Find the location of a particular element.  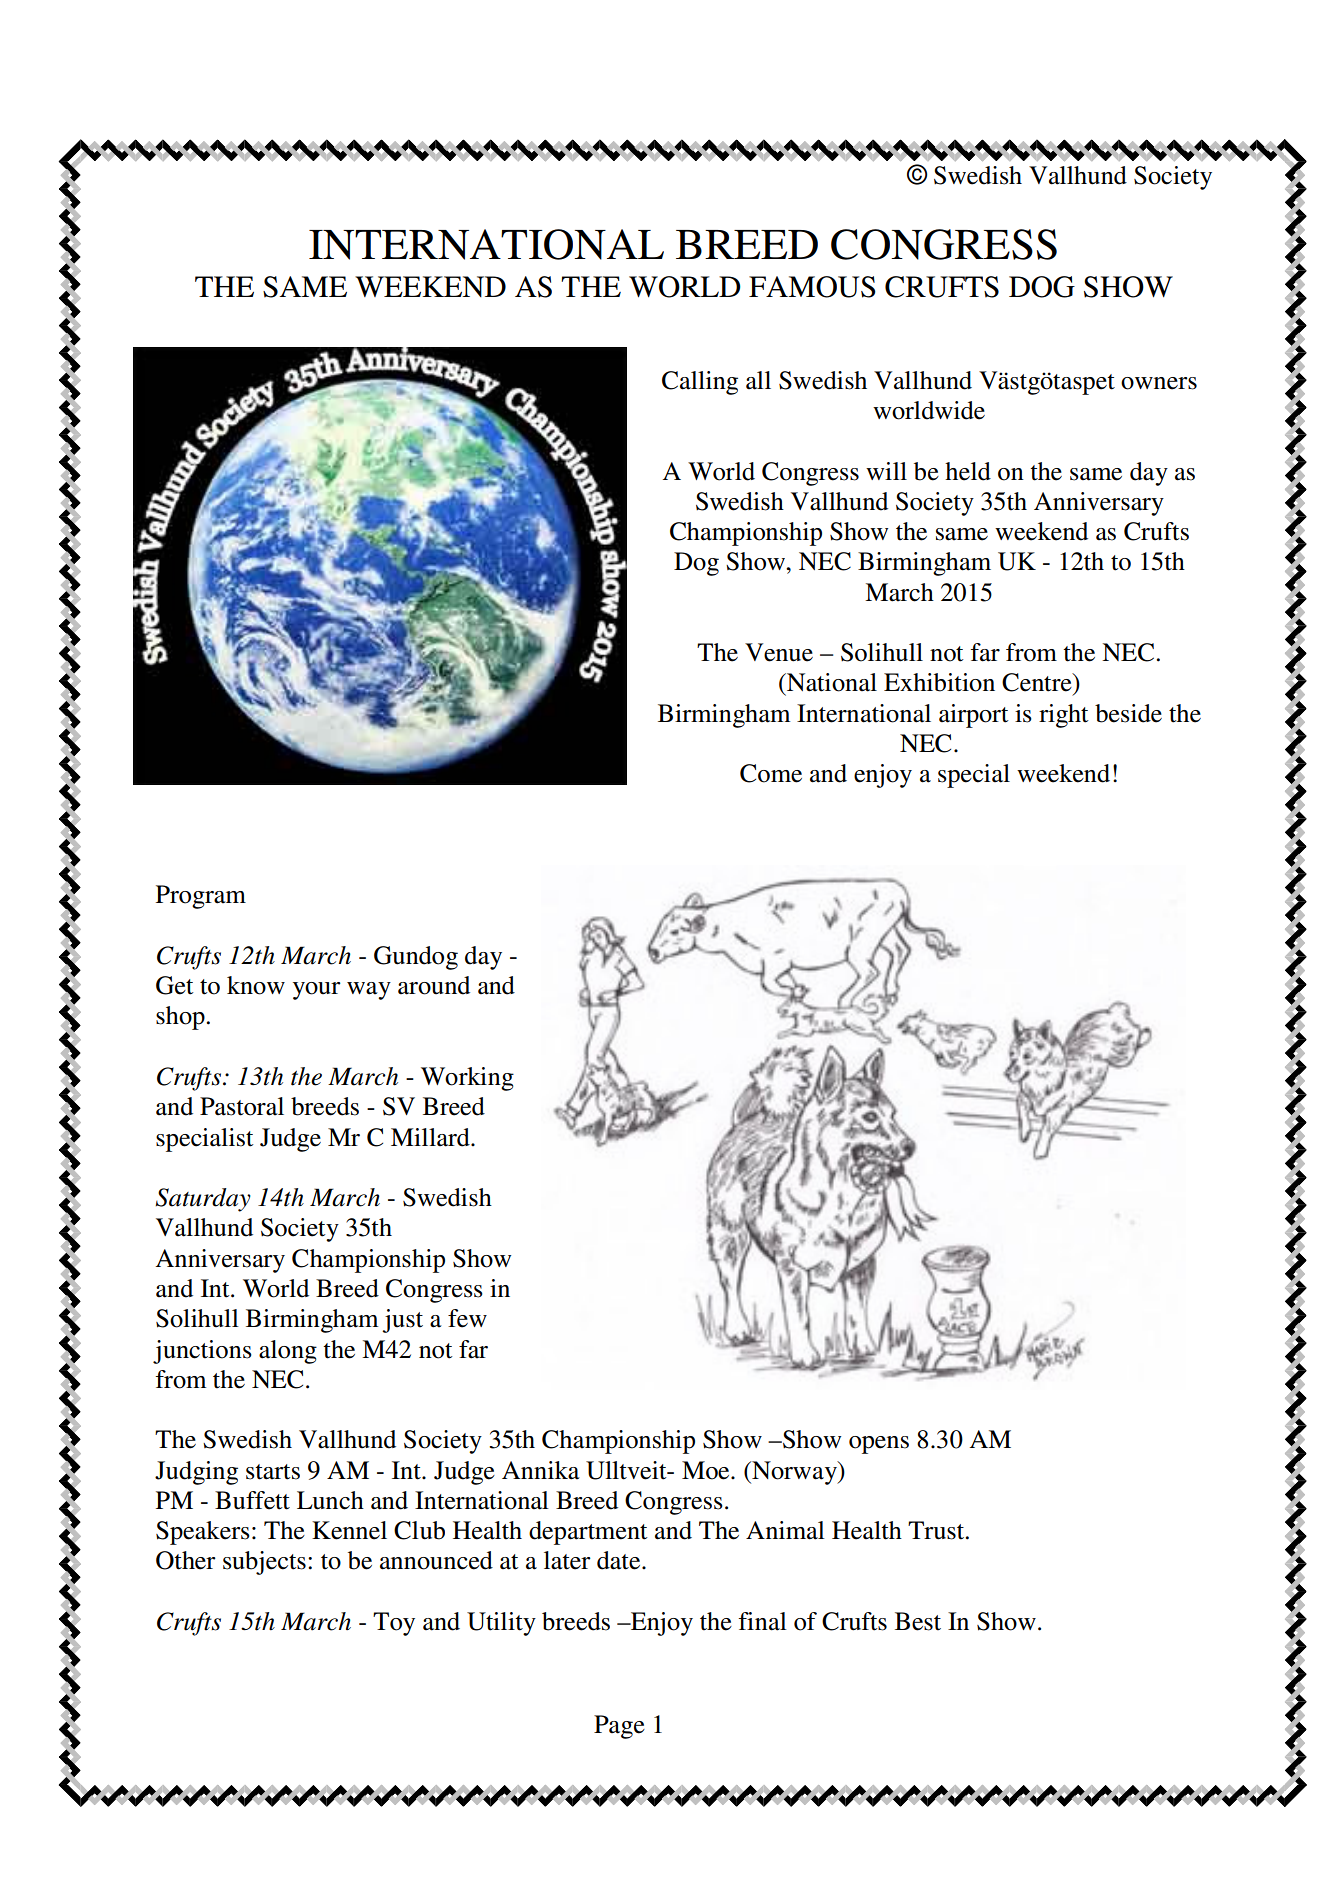

Calling is located at coordinates (700, 383).
